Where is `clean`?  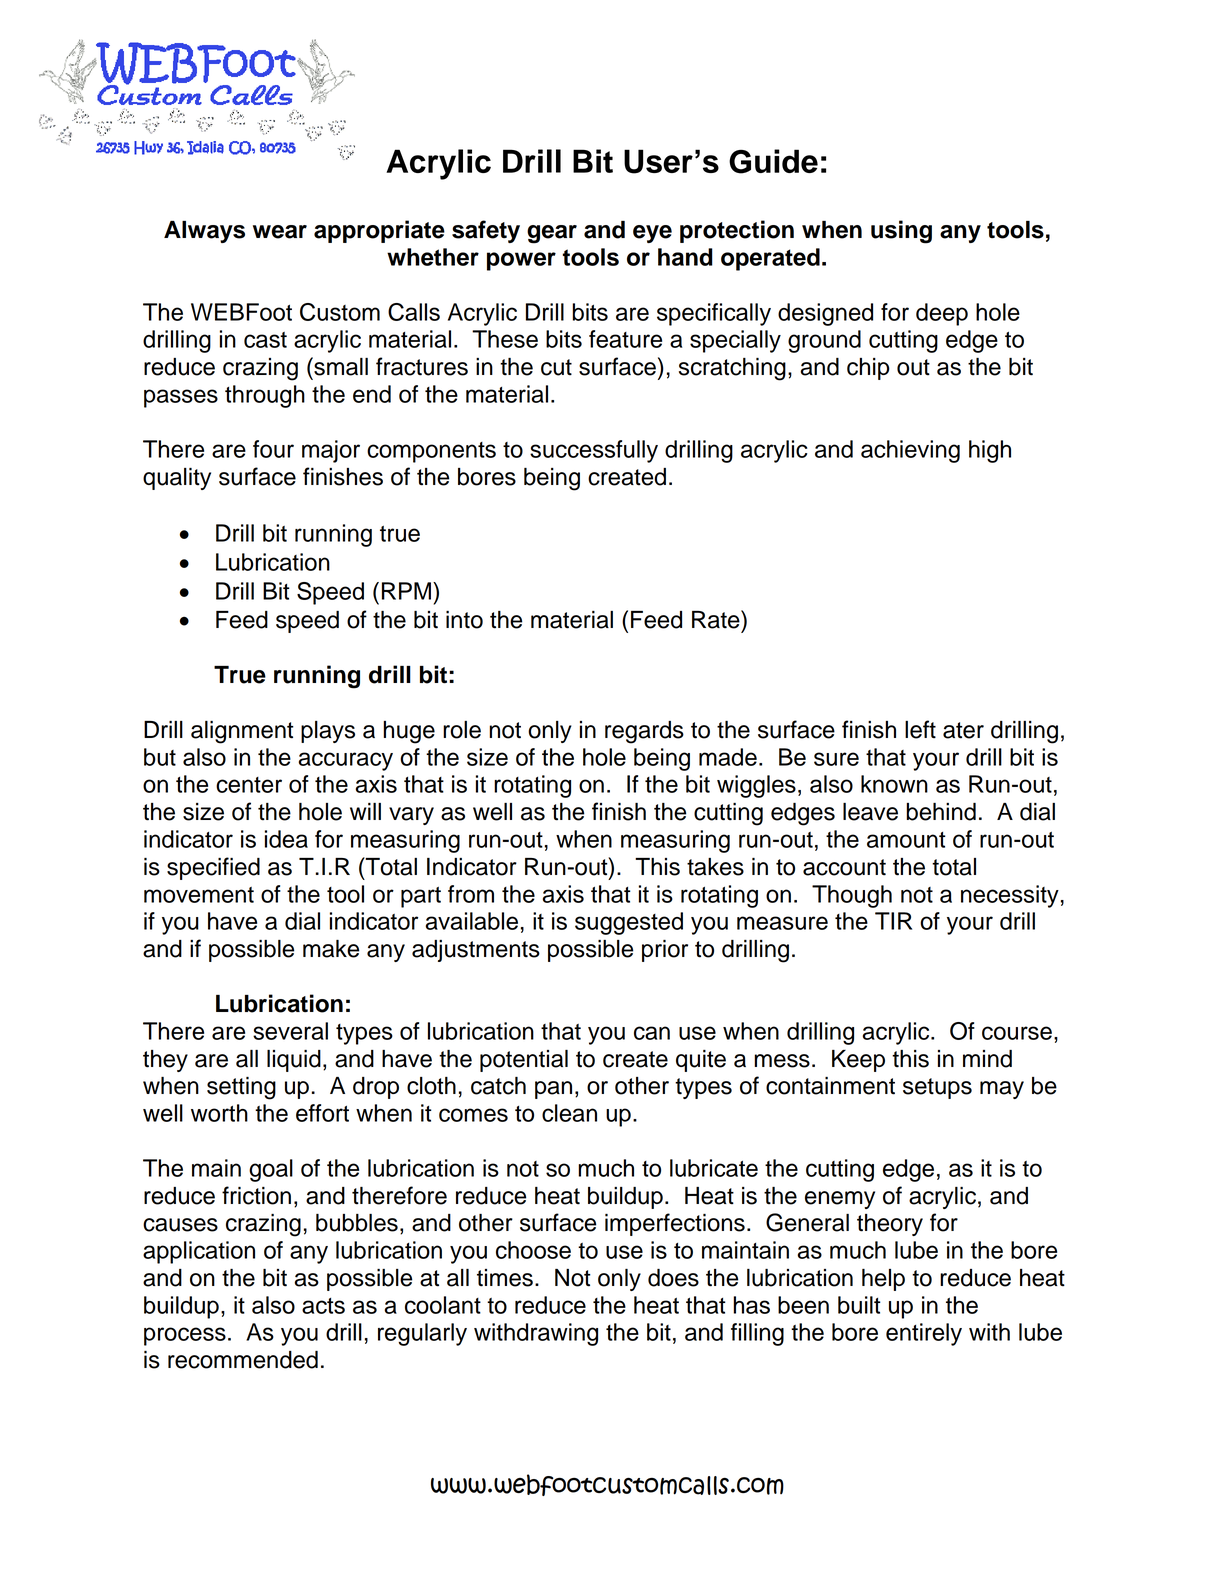 clean is located at coordinates (569, 1113).
